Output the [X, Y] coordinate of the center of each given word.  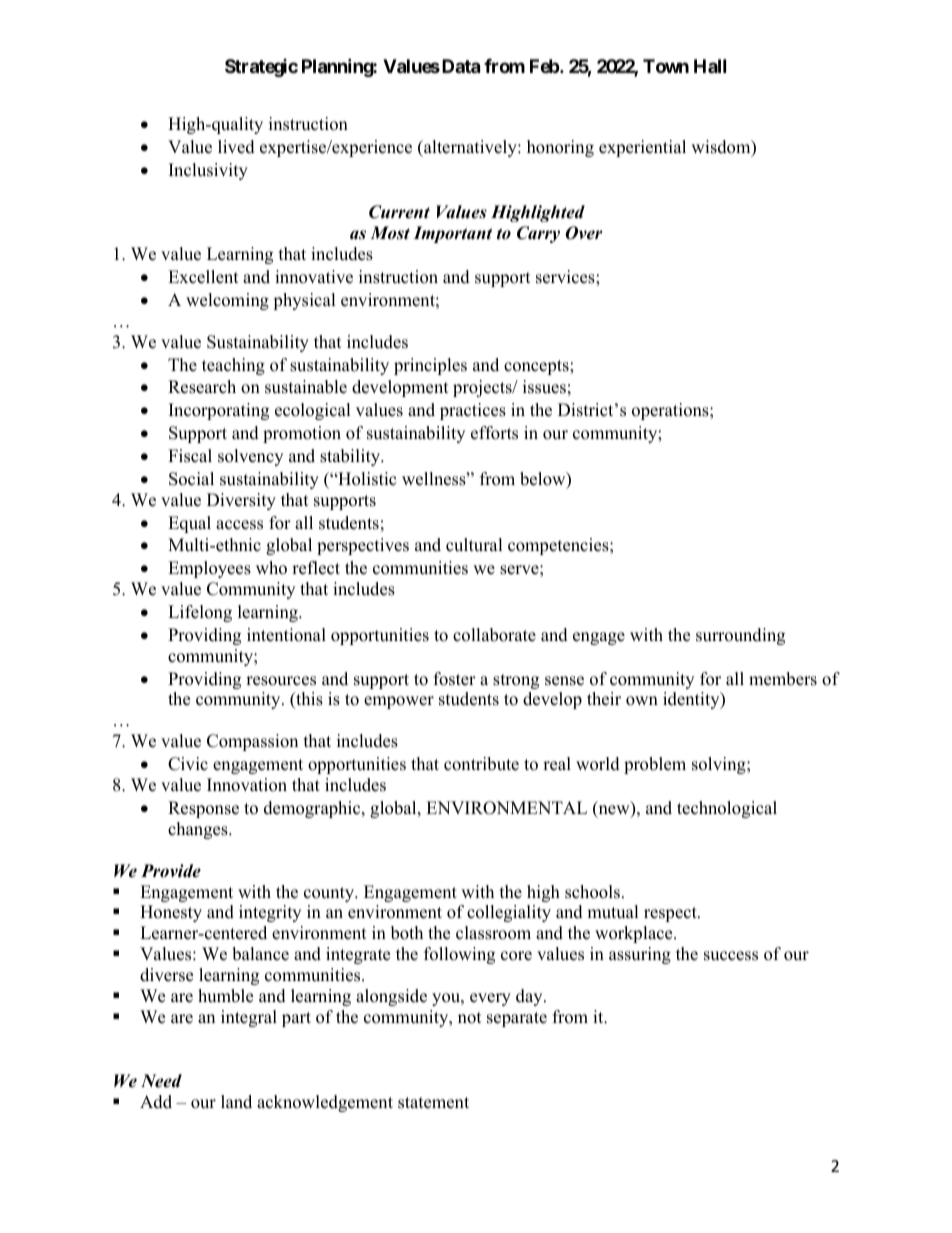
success [731, 956]
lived [236, 147]
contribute [481, 764]
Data [461, 66]
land [236, 1102]
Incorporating [219, 411]
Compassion [252, 742]
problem [655, 765]
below [544, 480]
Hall [710, 66]
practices [473, 411]
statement [433, 1103]
